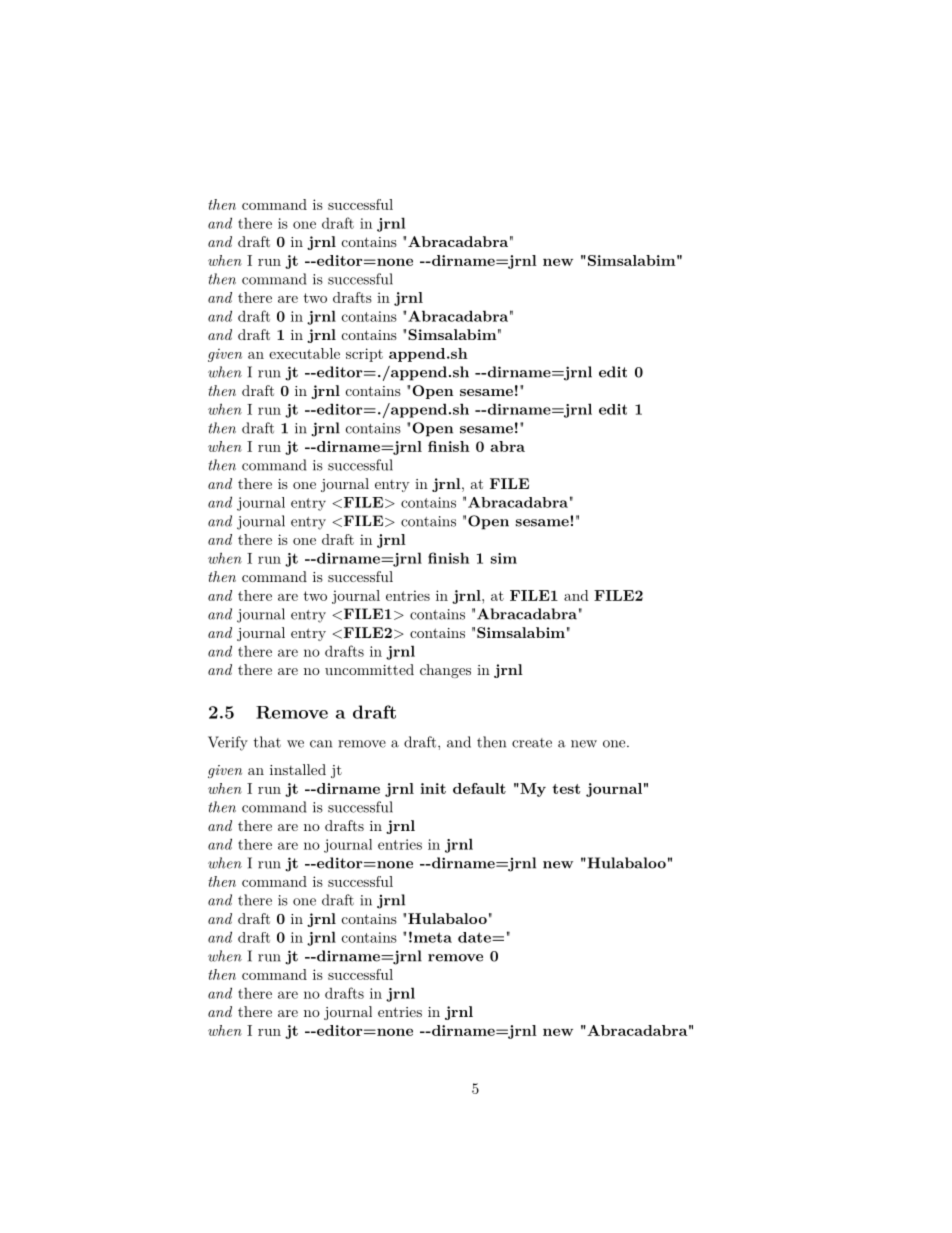 The width and height of the screenshot is (952, 1233). Describe the element at coordinates (321, 744) in the screenshot. I see `can` at that location.
